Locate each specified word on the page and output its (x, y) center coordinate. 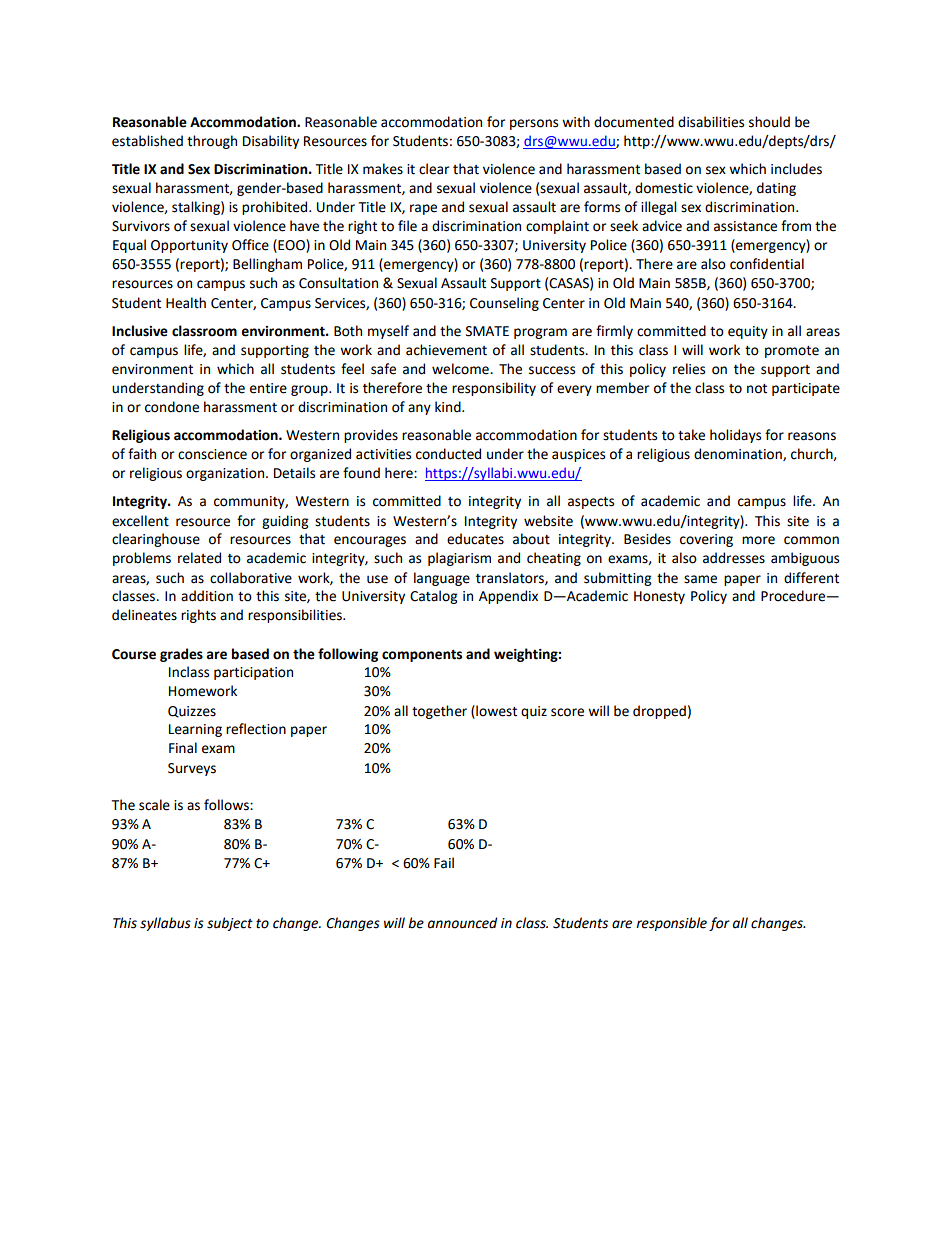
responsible (671, 924)
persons (534, 124)
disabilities (711, 122)
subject (230, 924)
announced (462, 923)
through (212, 142)
